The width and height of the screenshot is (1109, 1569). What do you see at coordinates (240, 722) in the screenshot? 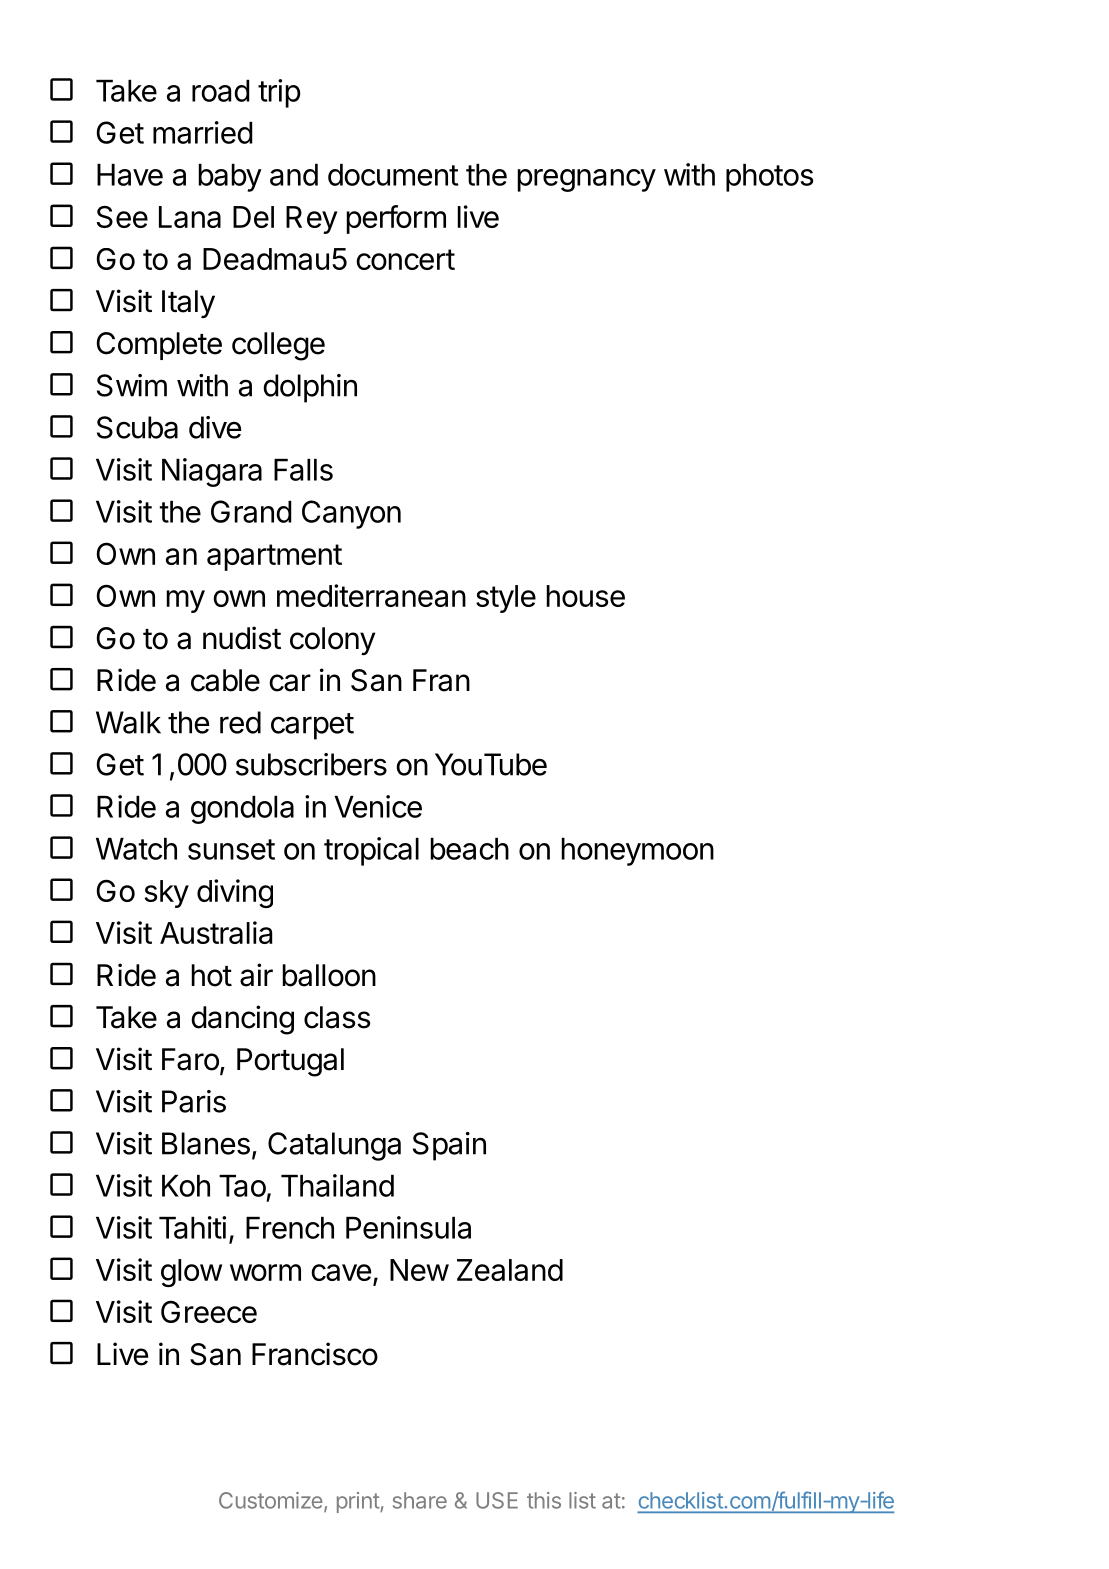
I see `red` at bounding box center [240, 722].
